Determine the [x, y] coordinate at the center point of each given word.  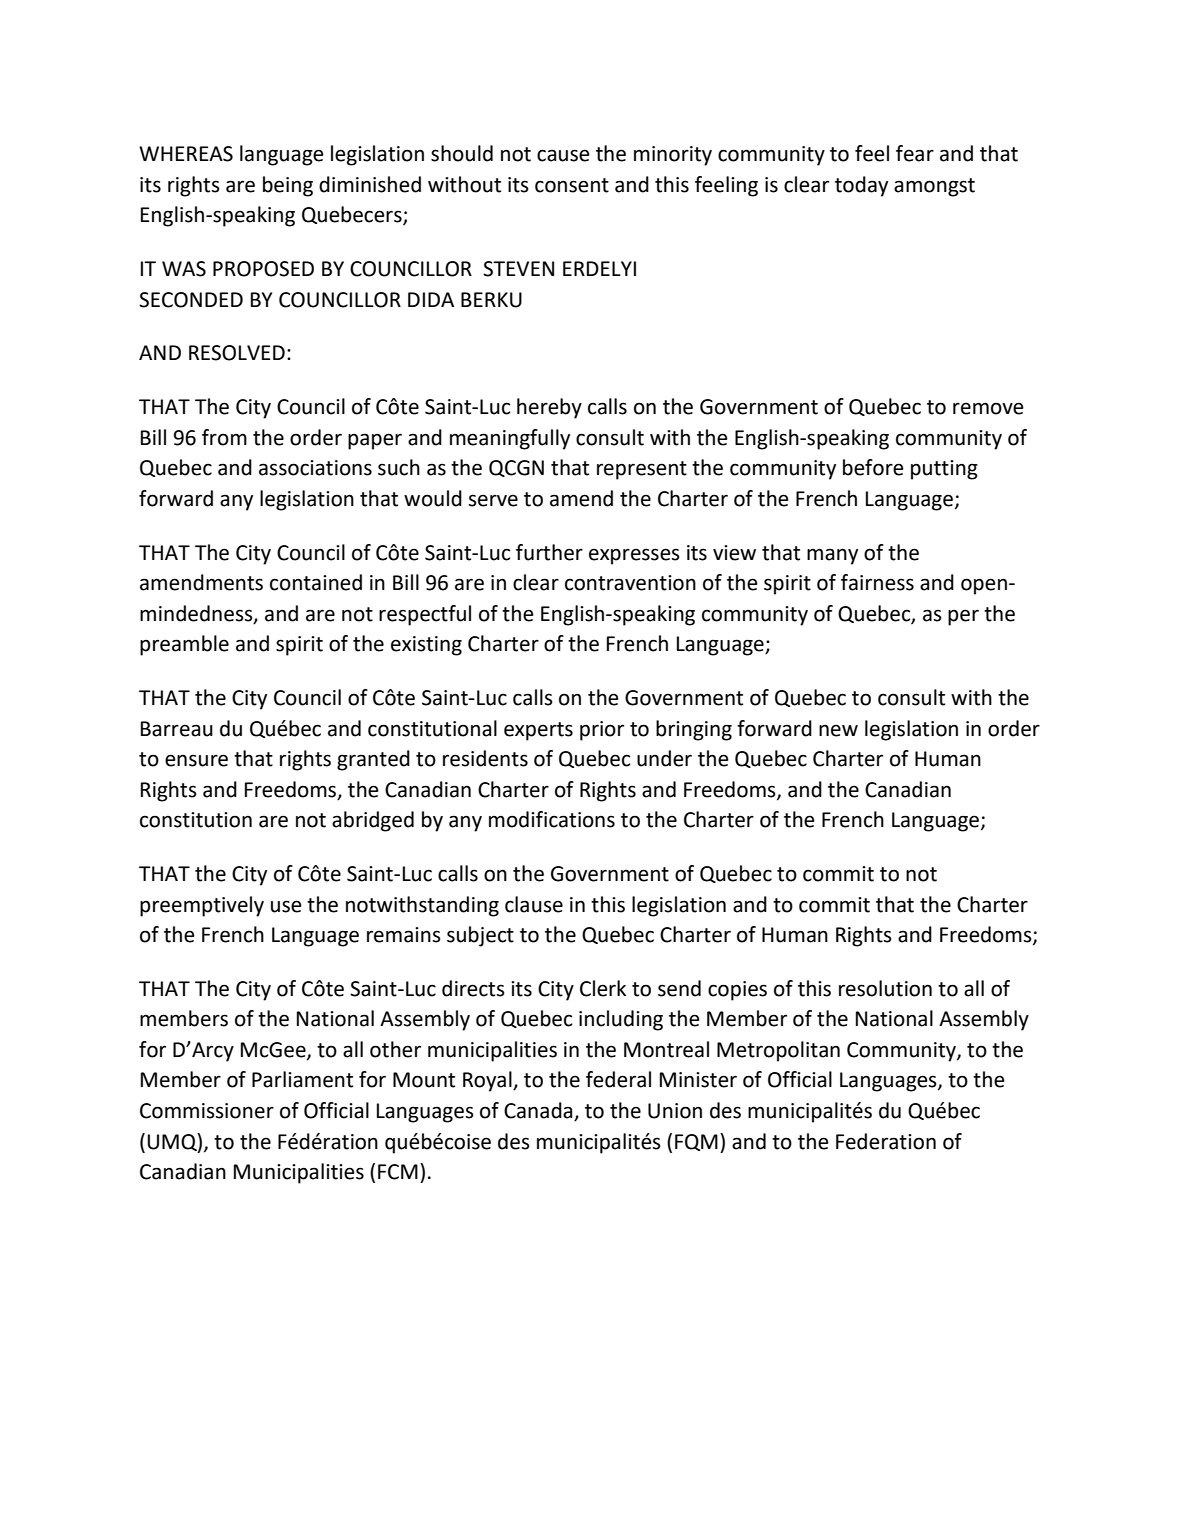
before [873, 467]
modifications [552, 819]
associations [315, 468]
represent [642, 470]
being [288, 186]
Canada [539, 1111]
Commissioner [207, 1111]
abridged [373, 821]
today [861, 186]
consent [572, 185]
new [838, 730]
